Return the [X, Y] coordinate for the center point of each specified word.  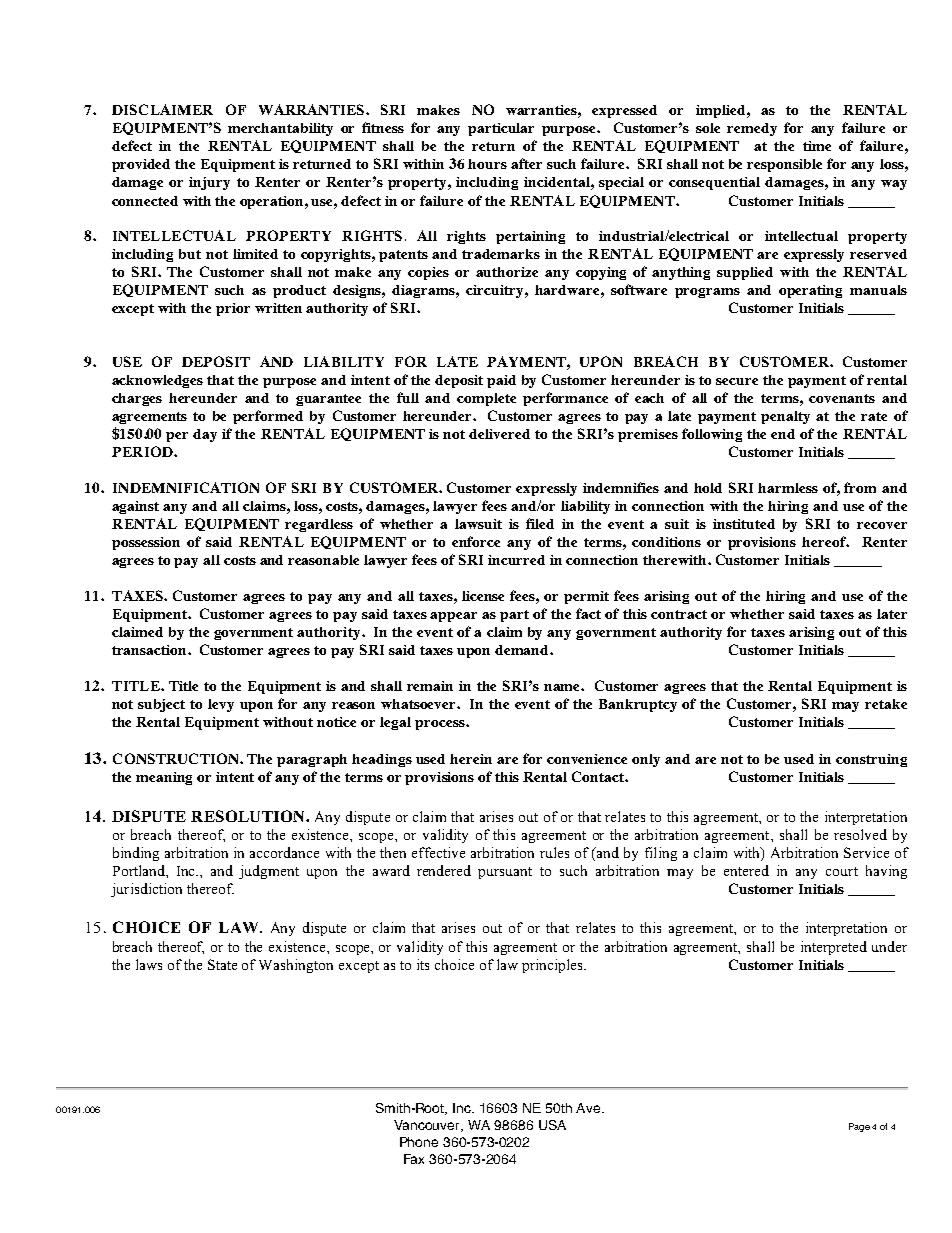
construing [871, 760]
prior [233, 309]
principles [553, 966]
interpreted [834, 948]
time [817, 146]
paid [501, 381]
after [526, 163]
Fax [414, 1159]
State [222, 964]
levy [221, 705]
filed [540, 523]
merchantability [280, 129]
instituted [744, 524]
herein [471, 759]
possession [146, 543]
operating [810, 291]
